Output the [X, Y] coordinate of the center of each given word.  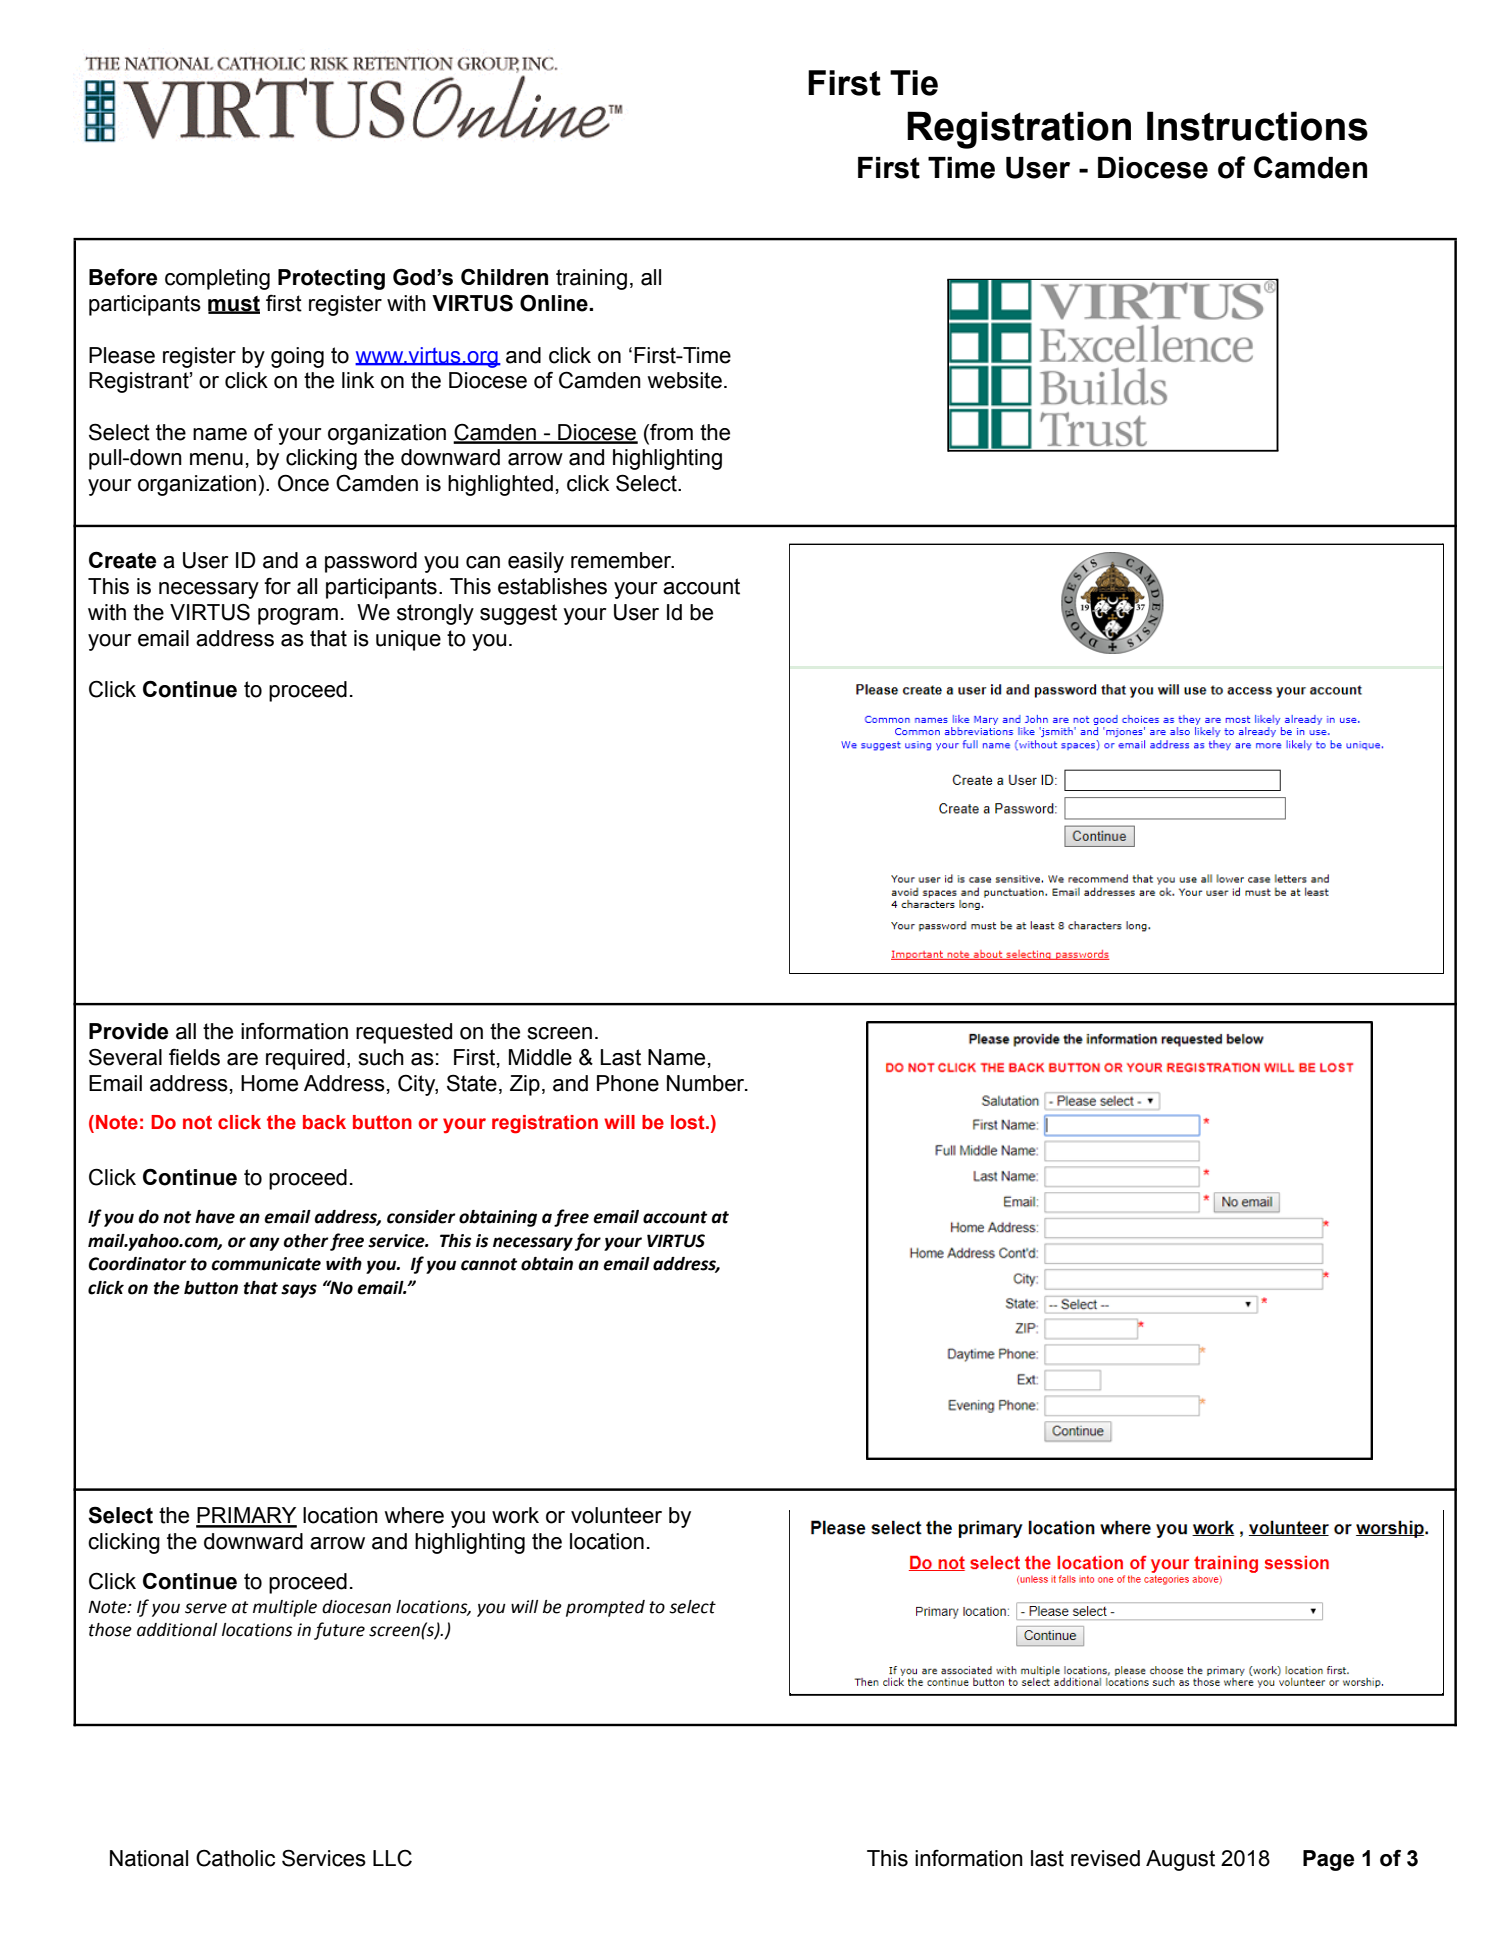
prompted [605, 1608]
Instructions [1257, 126]
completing [217, 279]
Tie [914, 83]
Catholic [235, 1858]
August [1180, 1860]
